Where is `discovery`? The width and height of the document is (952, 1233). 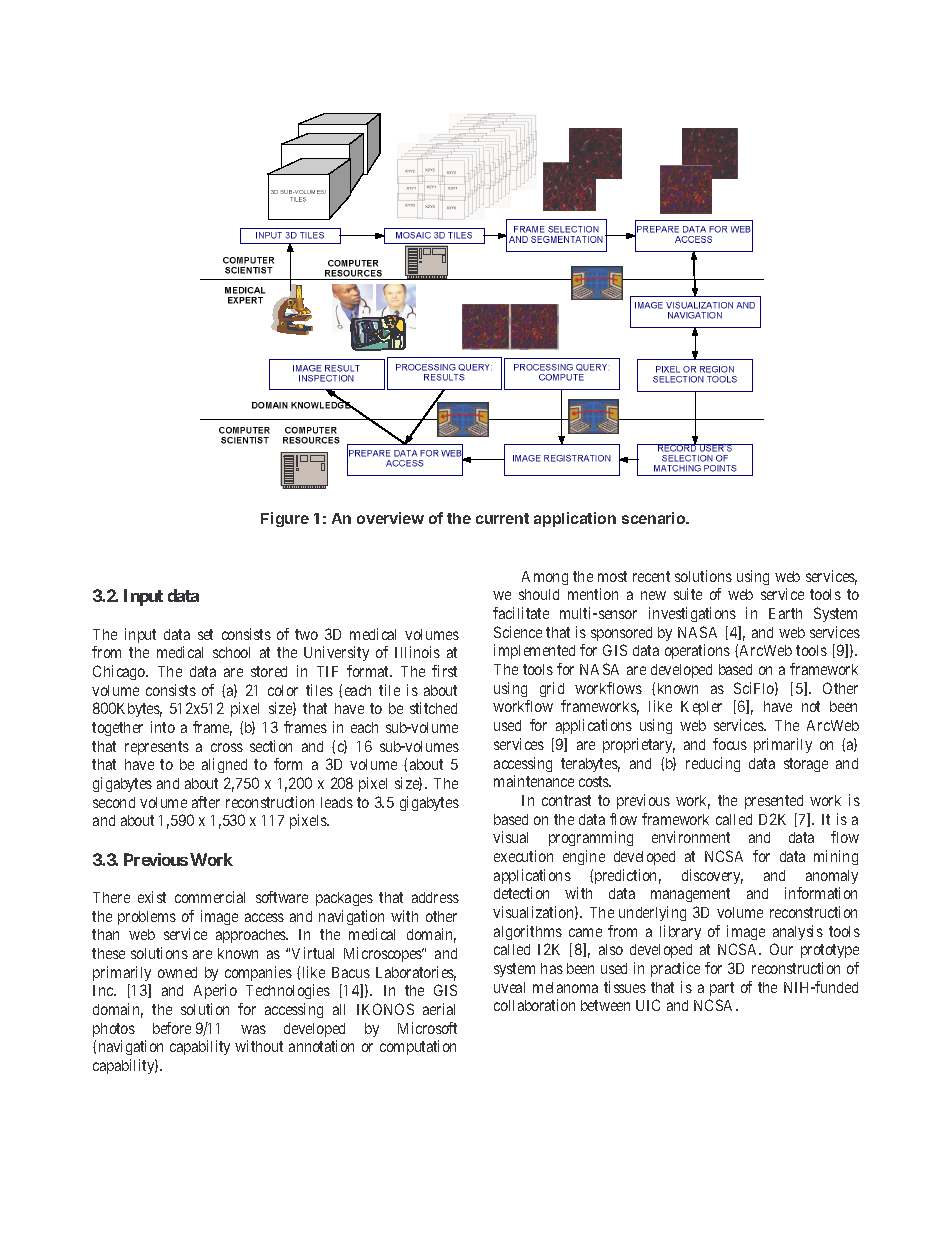 discovery is located at coordinates (712, 876).
